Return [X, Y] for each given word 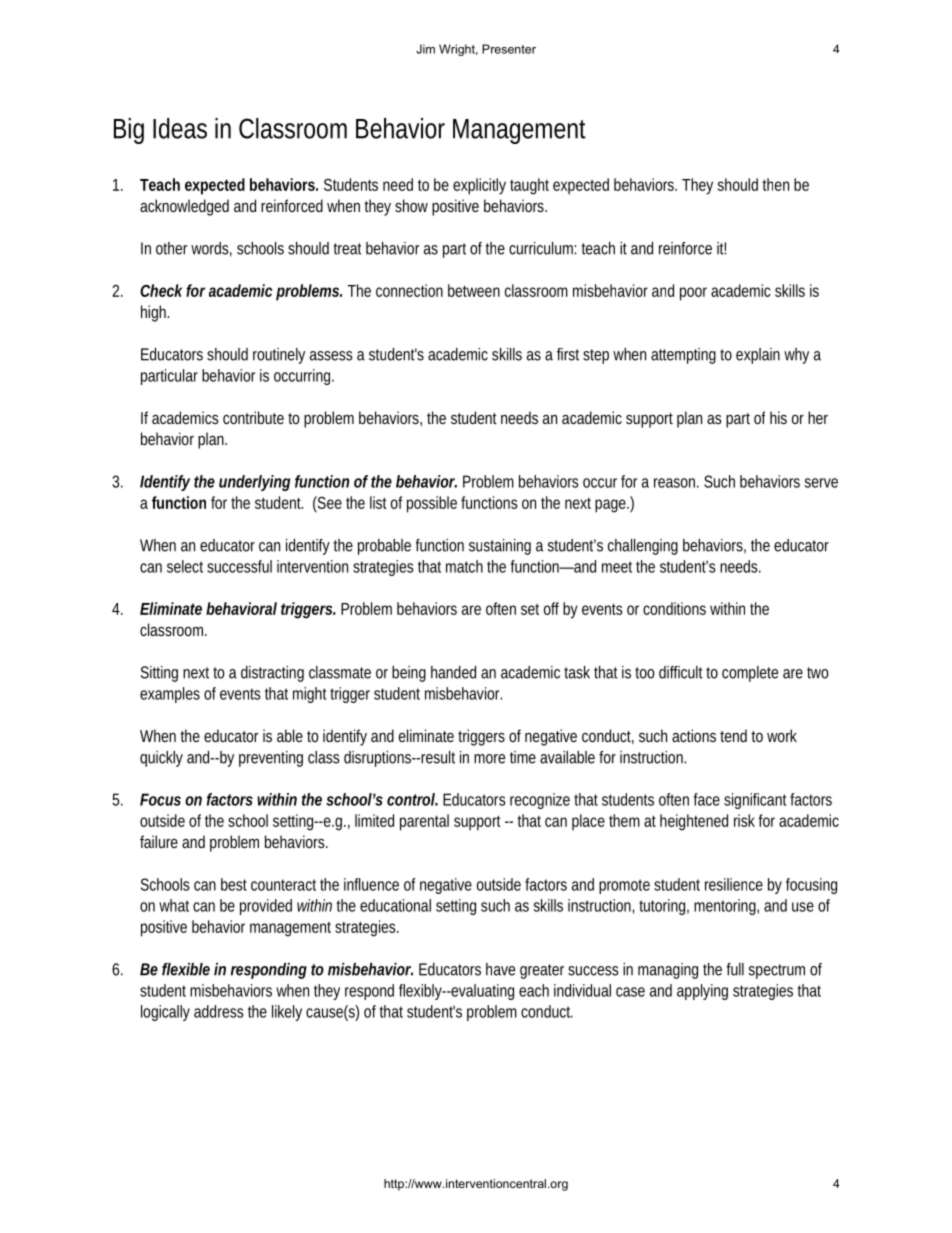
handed [453, 672]
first [568, 354]
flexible [186, 969]
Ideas [180, 128]
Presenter [509, 49]
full [735, 969]
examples [170, 695]
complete [750, 674]
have [500, 969]
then [775, 184]
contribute [253, 417]
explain [758, 356]
